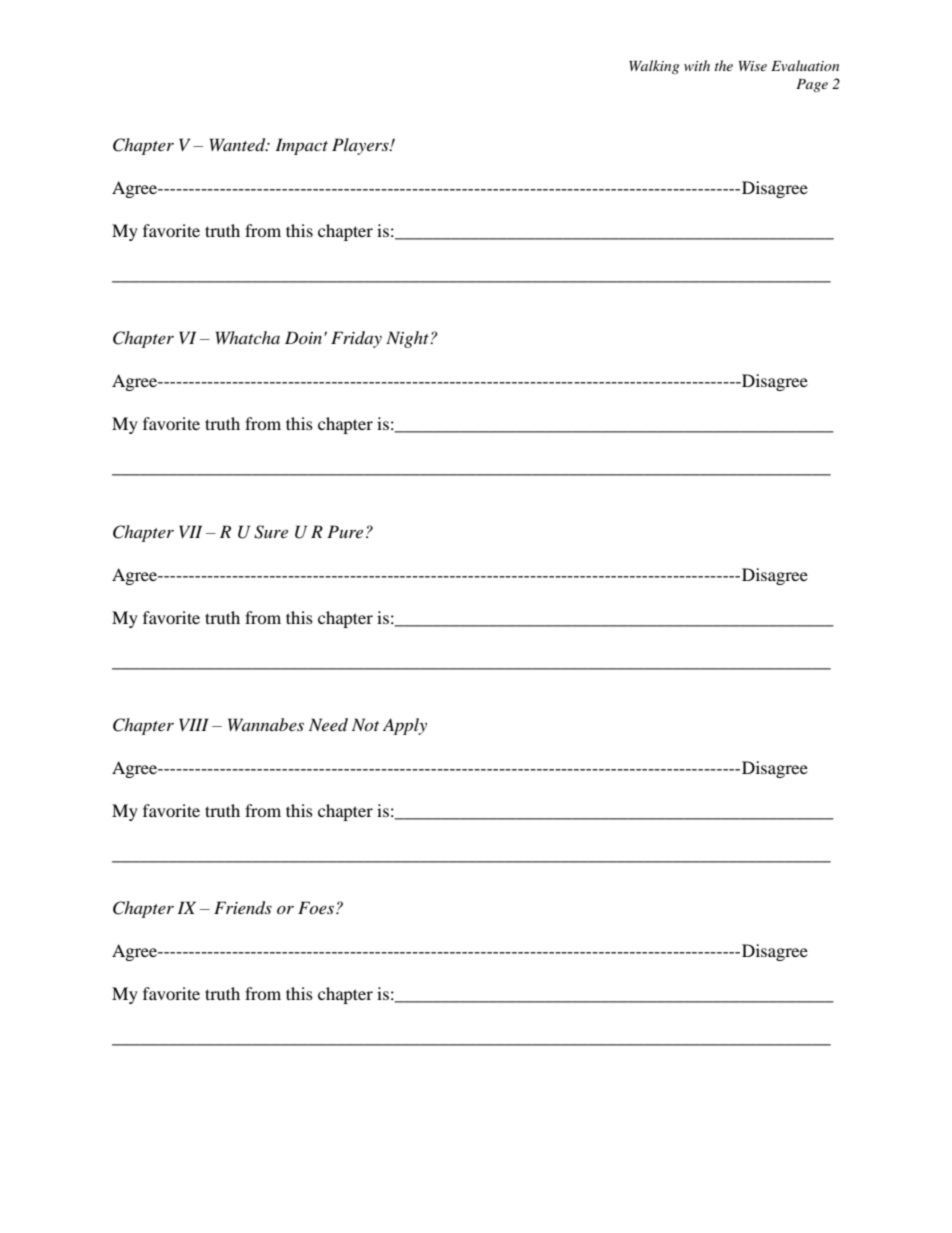 The image size is (952, 1233). What do you see at coordinates (654, 67) in the screenshot?
I see `Walking` at bounding box center [654, 67].
